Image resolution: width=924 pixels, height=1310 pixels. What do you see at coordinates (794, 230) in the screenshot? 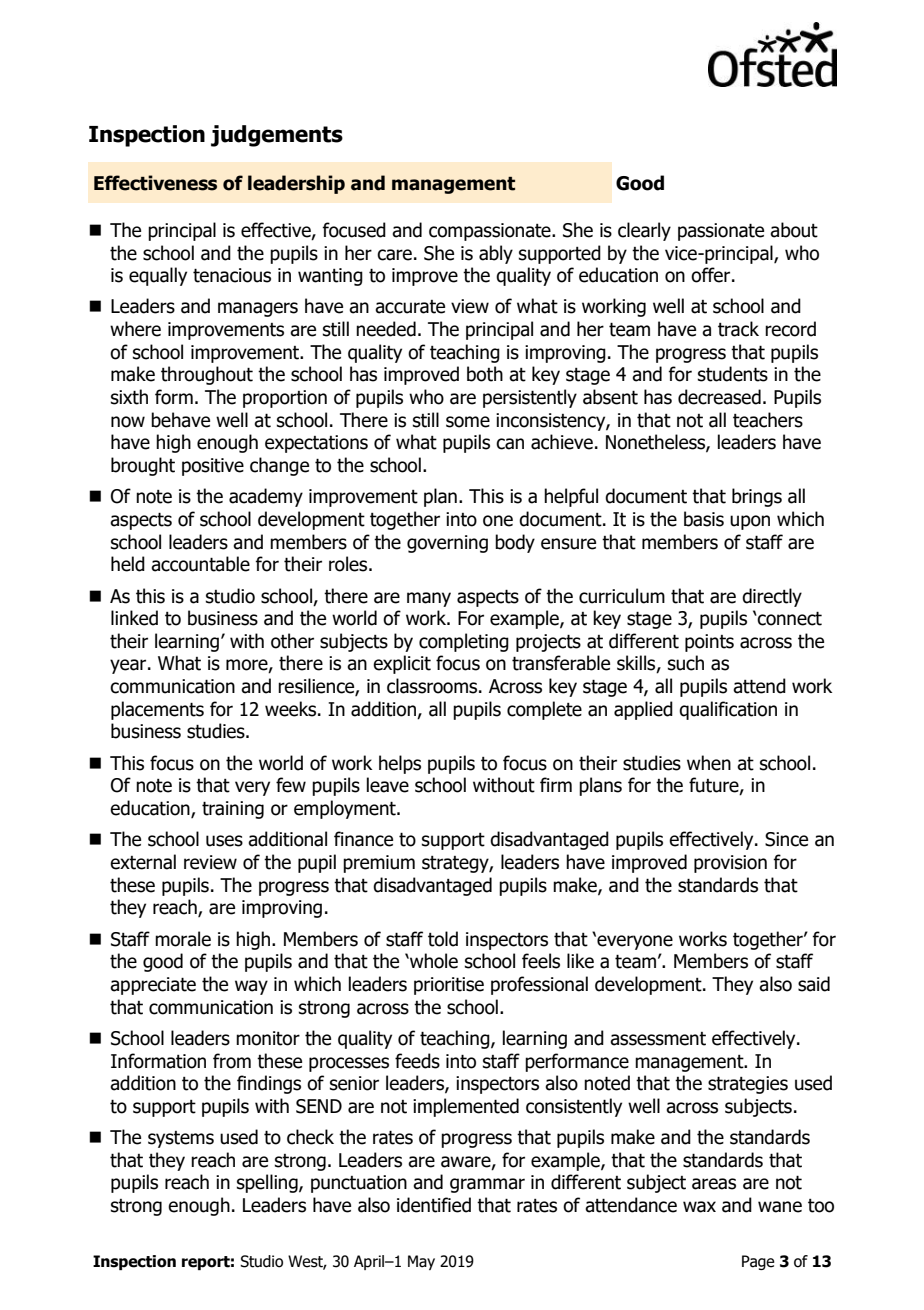
I see `about` at bounding box center [794, 230].
